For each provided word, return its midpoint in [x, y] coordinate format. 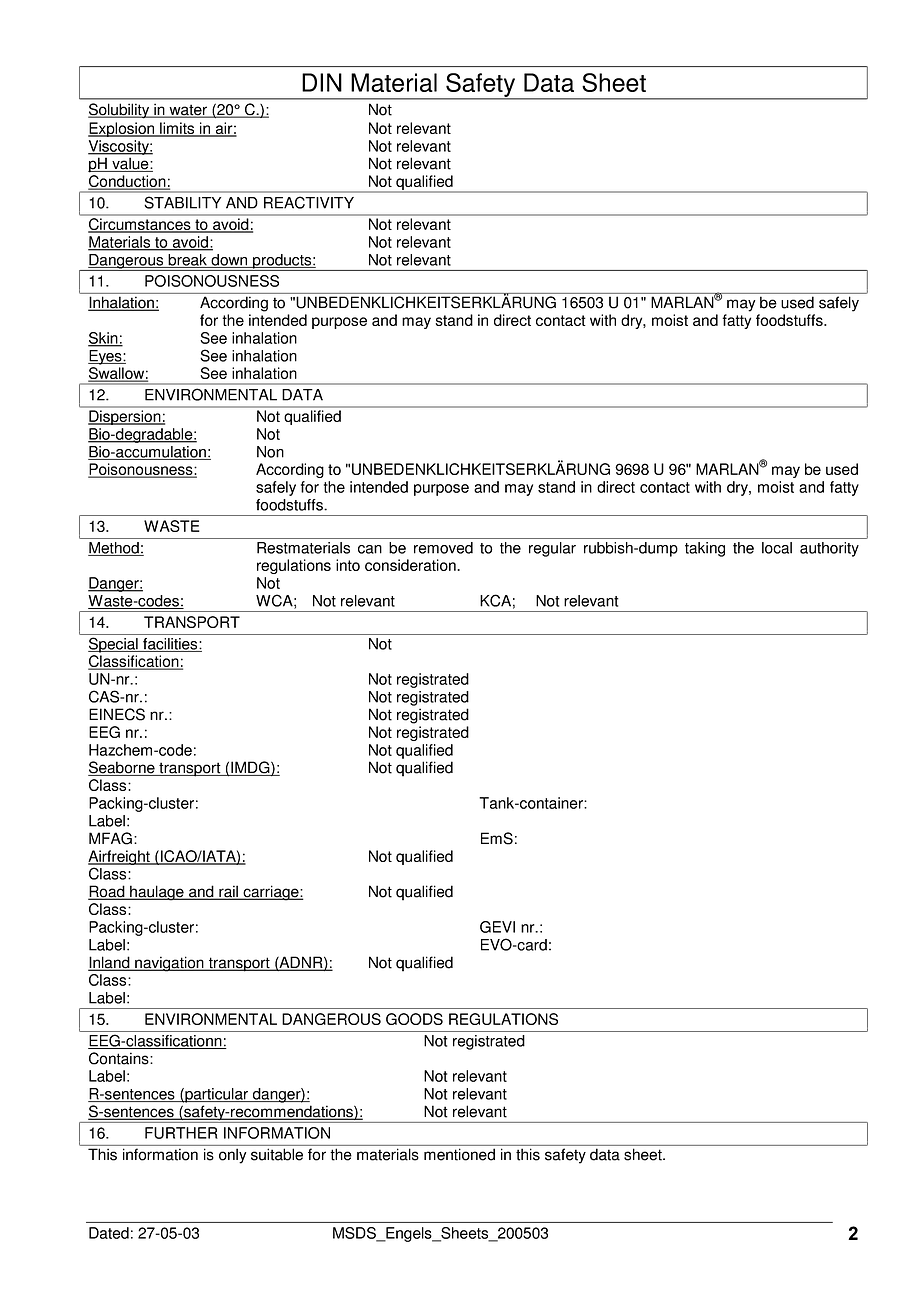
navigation [169, 964]
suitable [277, 1155]
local [777, 548]
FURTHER [181, 1133]
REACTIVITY [309, 202]
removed [443, 548]
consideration [411, 565]
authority [829, 549]
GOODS [414, 1019]
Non [270, 452]
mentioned [459, 1155]
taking [705, 549]
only [232, 1156]
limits [177, 129]
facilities [170, 645]
